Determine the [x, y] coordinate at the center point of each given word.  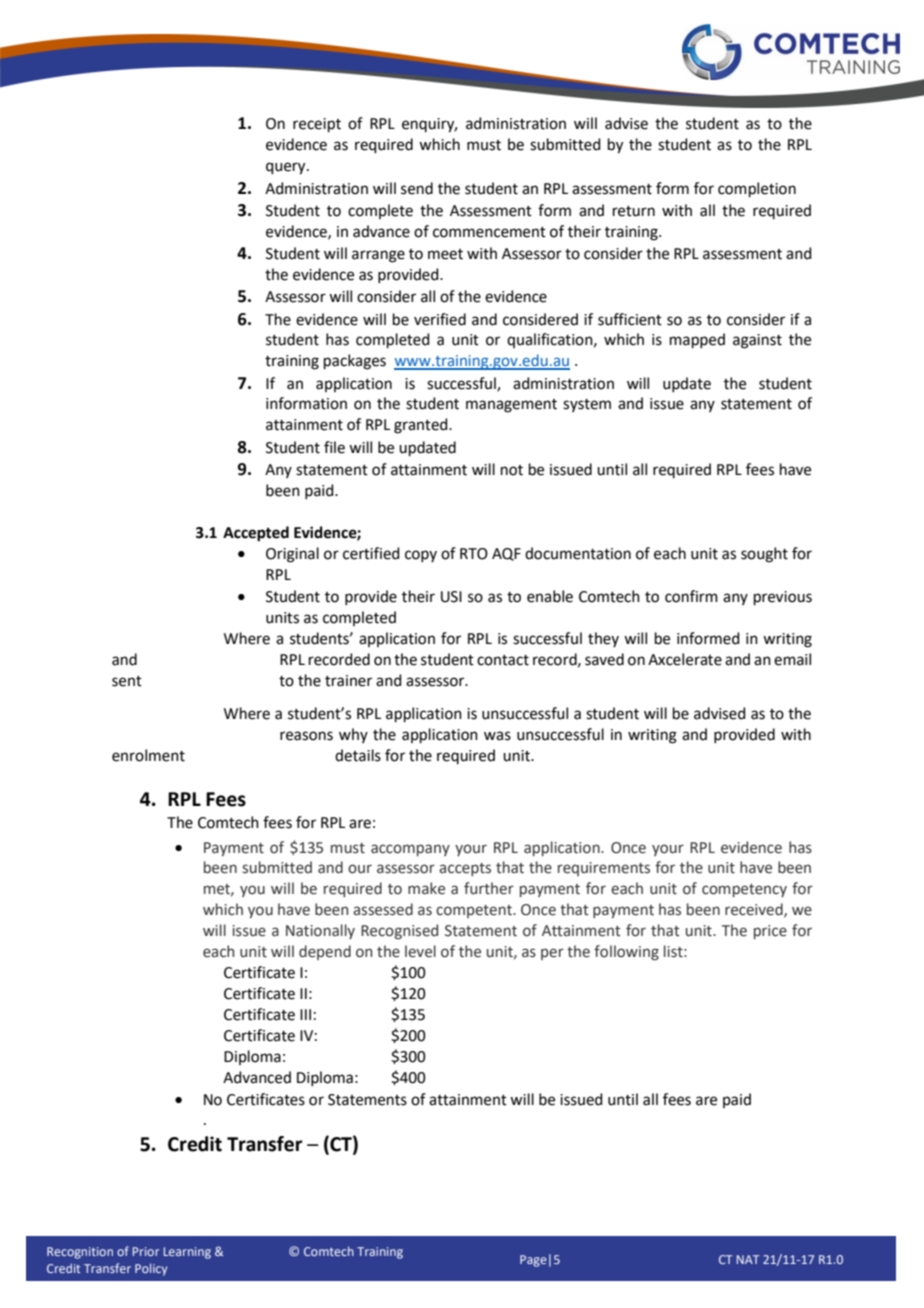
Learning [187, 1253]
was [497, 736]
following [626, 952]
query [287, 168]
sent [127, 681]
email [792, 659]
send [417, 188]
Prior [146, 1251]
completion [757, 189]
